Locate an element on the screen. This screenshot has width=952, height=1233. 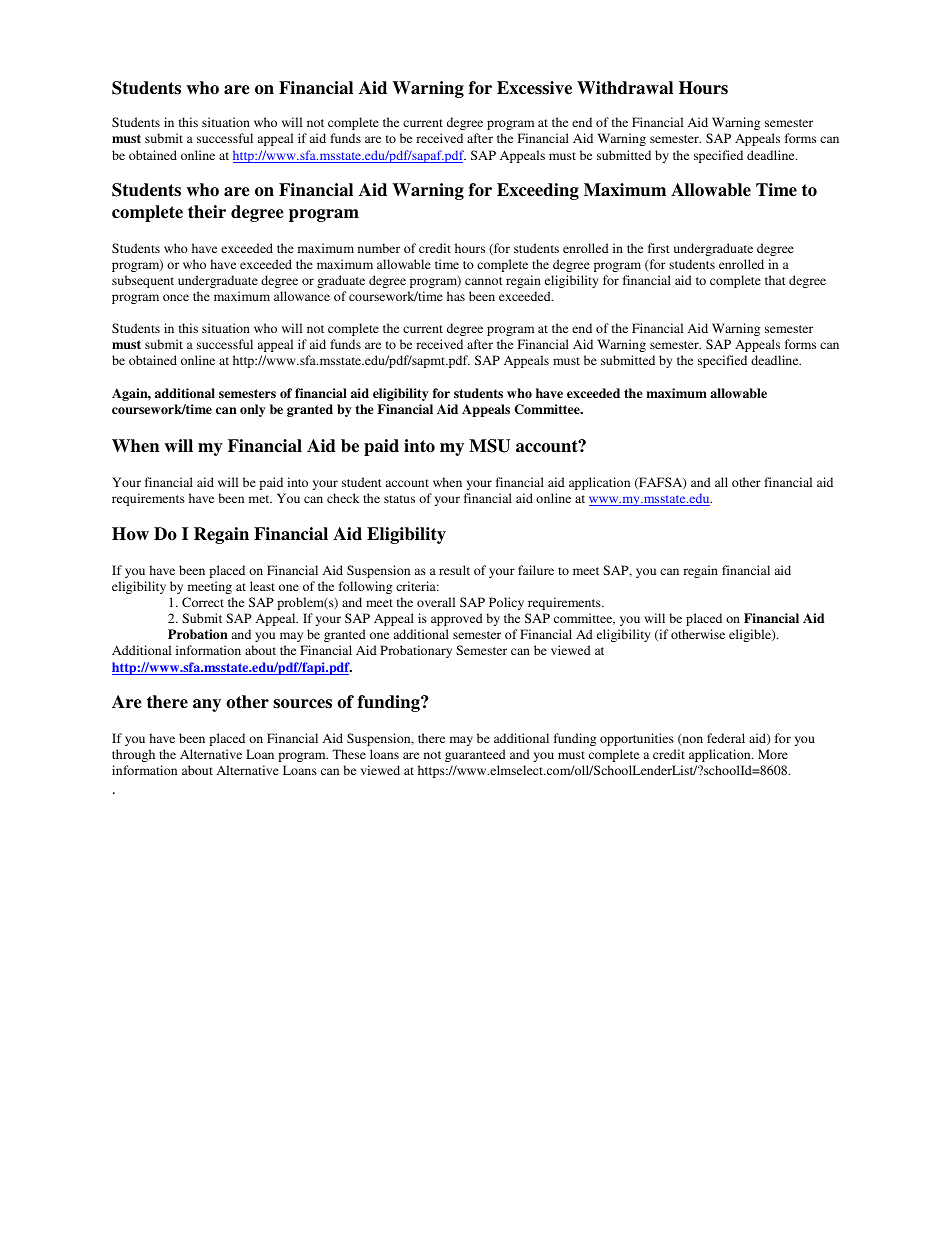
has is located at coordinates (456, 296).
